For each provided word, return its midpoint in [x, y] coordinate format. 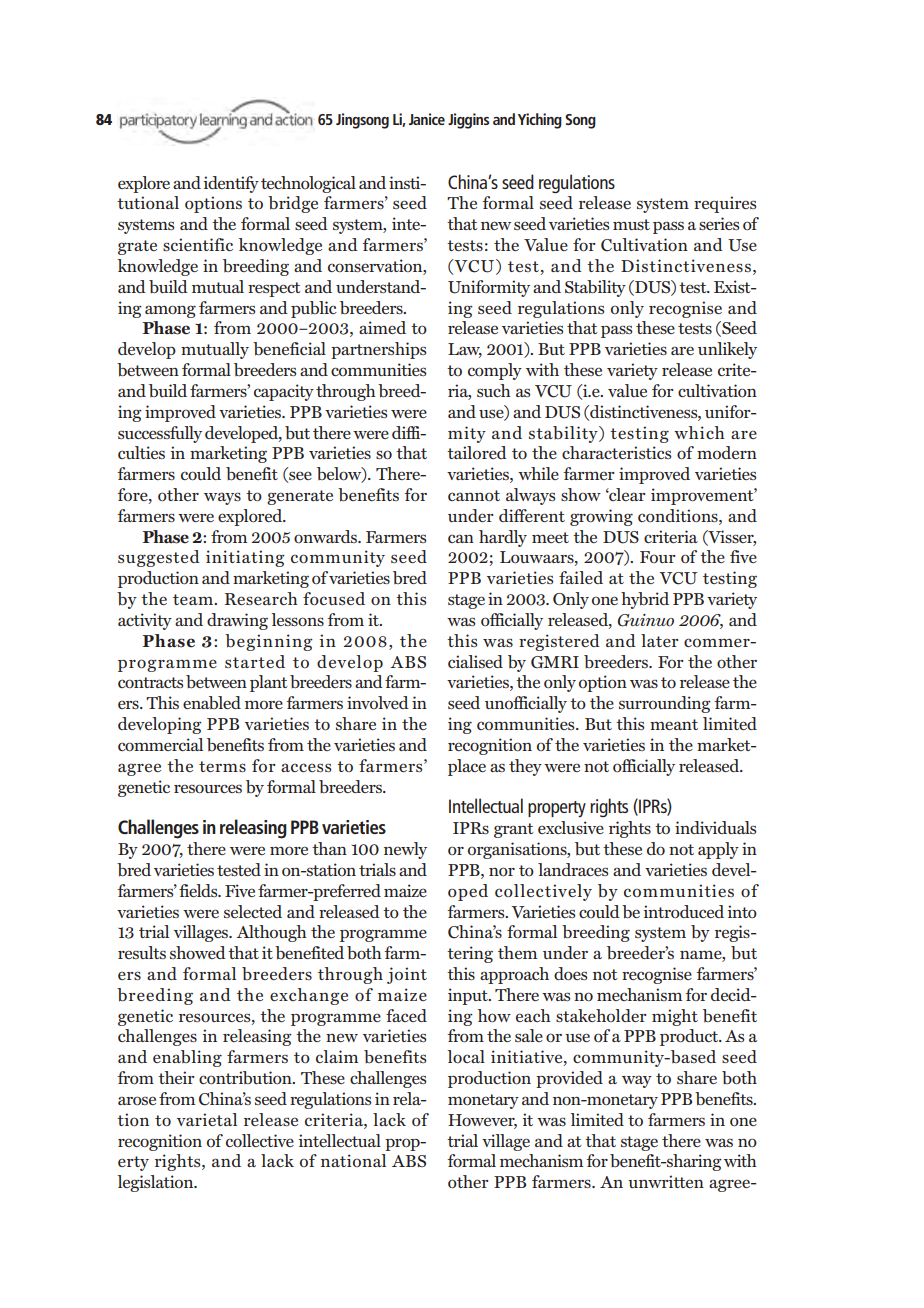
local [466, 1056]
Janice [427, 119]
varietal [207, 1119]
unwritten [666, 1181]
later [659, 640]
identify [231, 184]
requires [725, 204]
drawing [237, 621]
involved [378, 702]
